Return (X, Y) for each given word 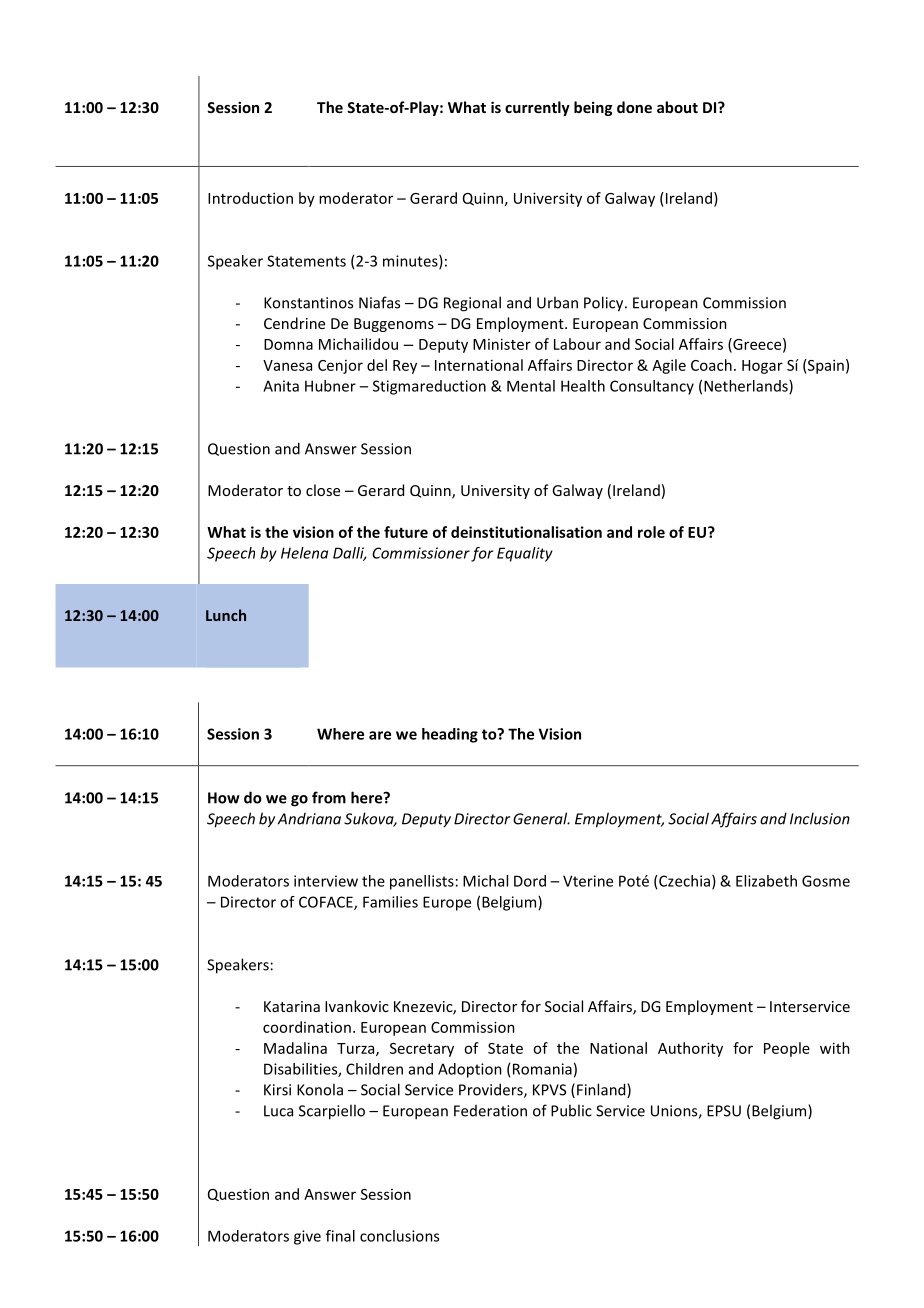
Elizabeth (766, 881)
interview (326, 881)
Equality (525, 554)
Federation (490, 1111)
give (307, 1237)
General (541, 818)
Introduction (250, 198)
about (677, 107)
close (323, 490)
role (651, 532)
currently (537, 108)
